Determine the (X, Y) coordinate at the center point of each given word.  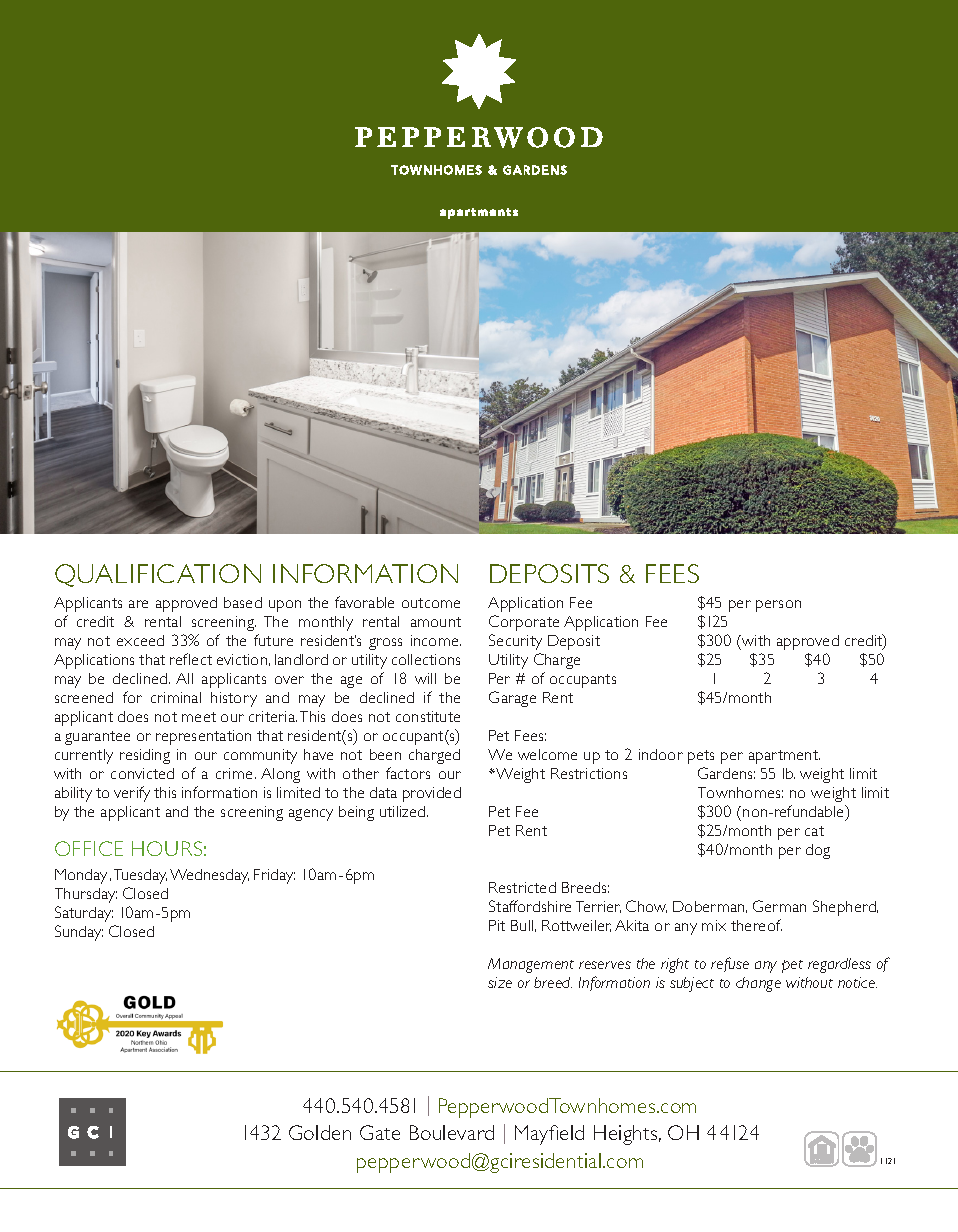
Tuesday (140, 876)
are (138, 604)
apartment (784, 757)
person (778, 606)
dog (818, 851)
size (500, 982)
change (758, 984)
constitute (428, 716)
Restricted (522, 887)
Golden (320, 1132)
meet (199, 717)
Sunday (79, 933)
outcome (431, 603)
